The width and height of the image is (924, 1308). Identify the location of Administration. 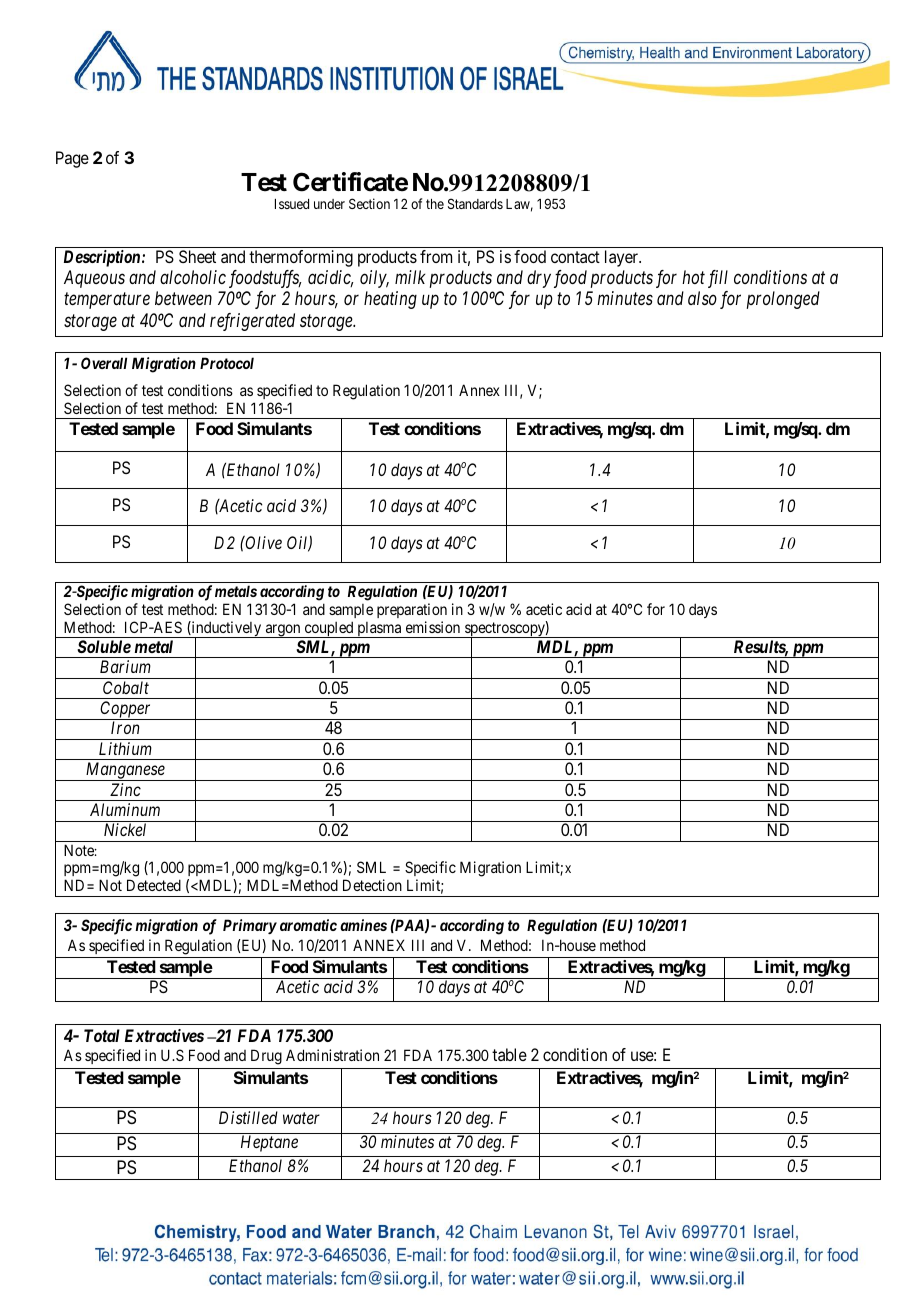
(332, 1055).
